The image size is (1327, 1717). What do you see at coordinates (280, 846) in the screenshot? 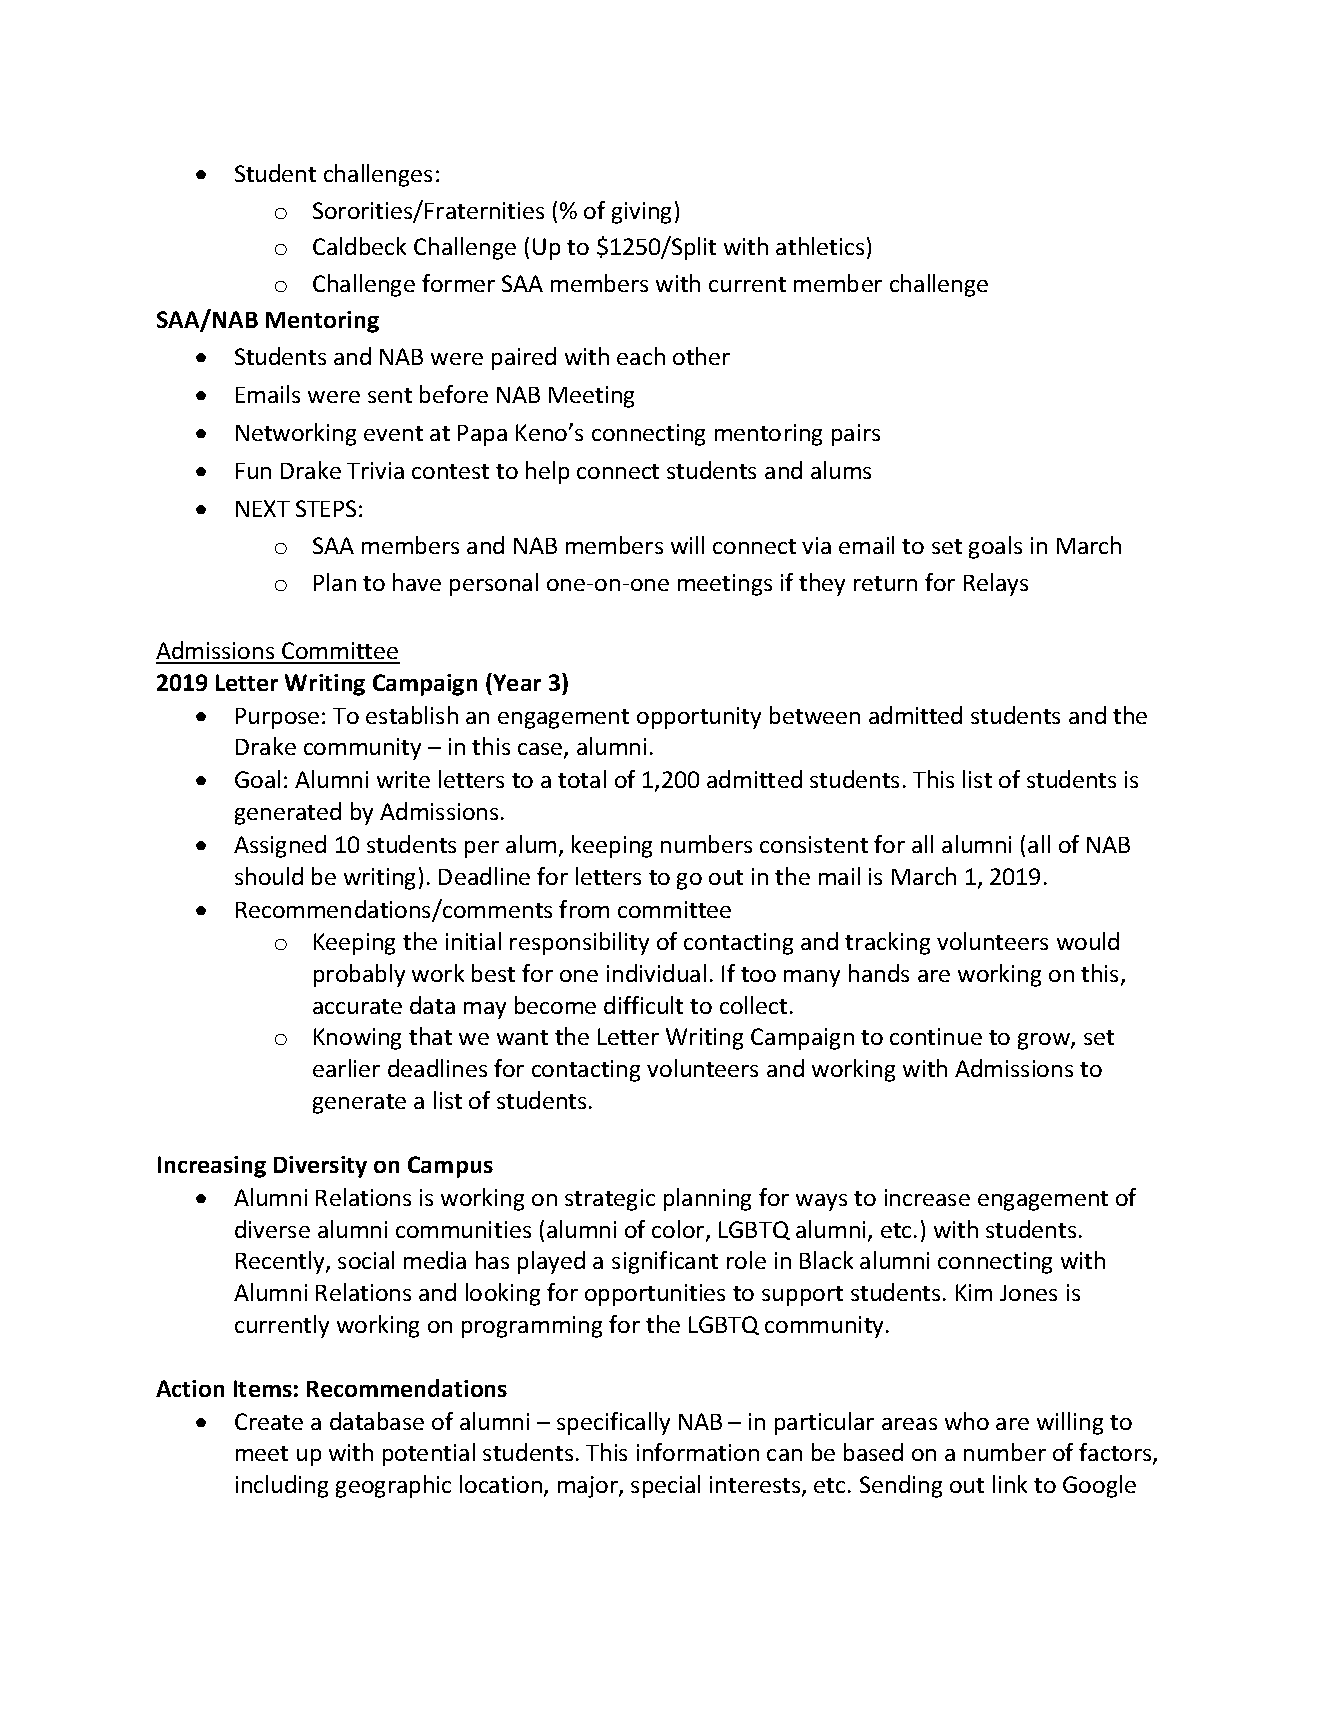
I see `Assigned` at bounding box center [280, 846].
